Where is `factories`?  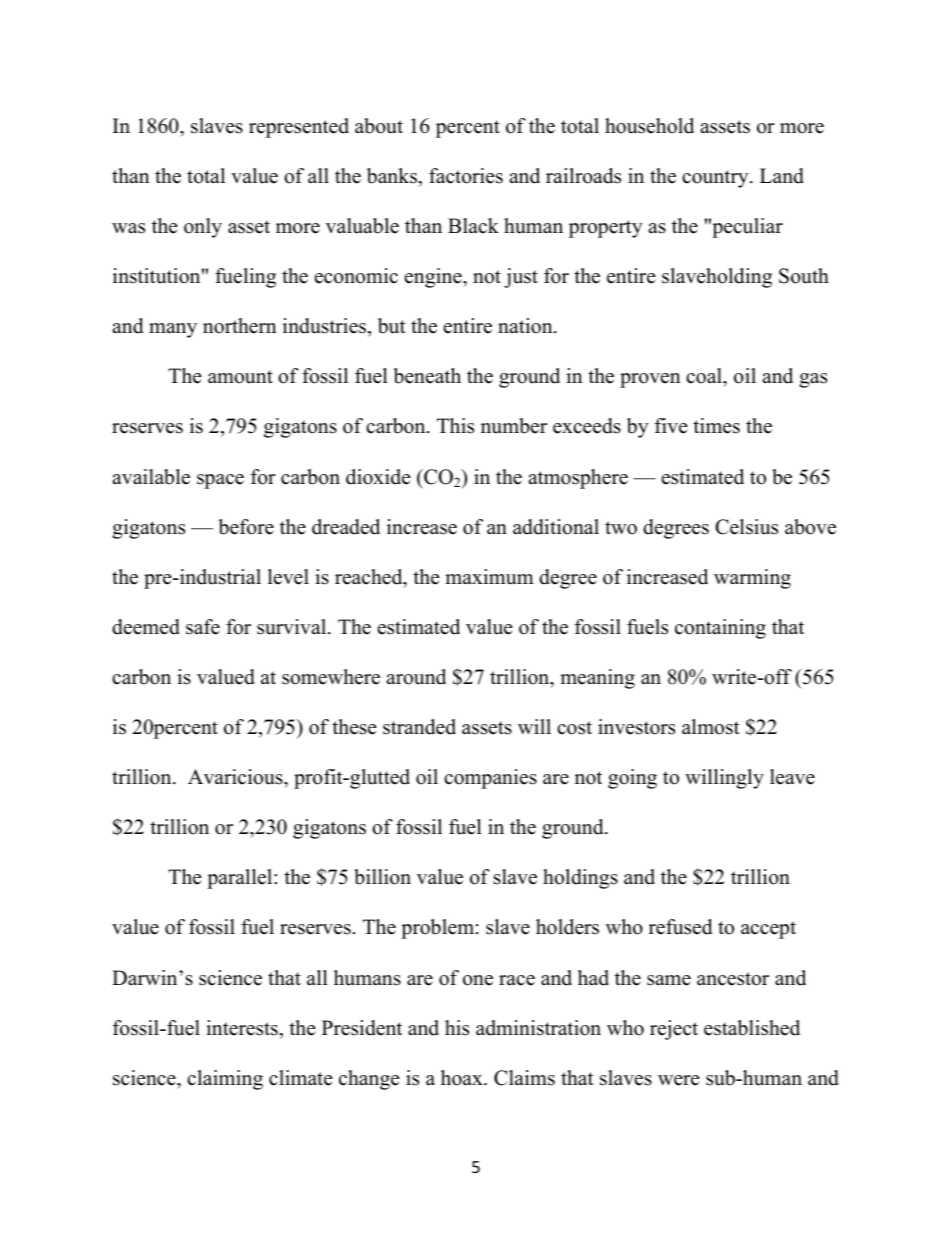
factories is located at coordinates (466, 176).
